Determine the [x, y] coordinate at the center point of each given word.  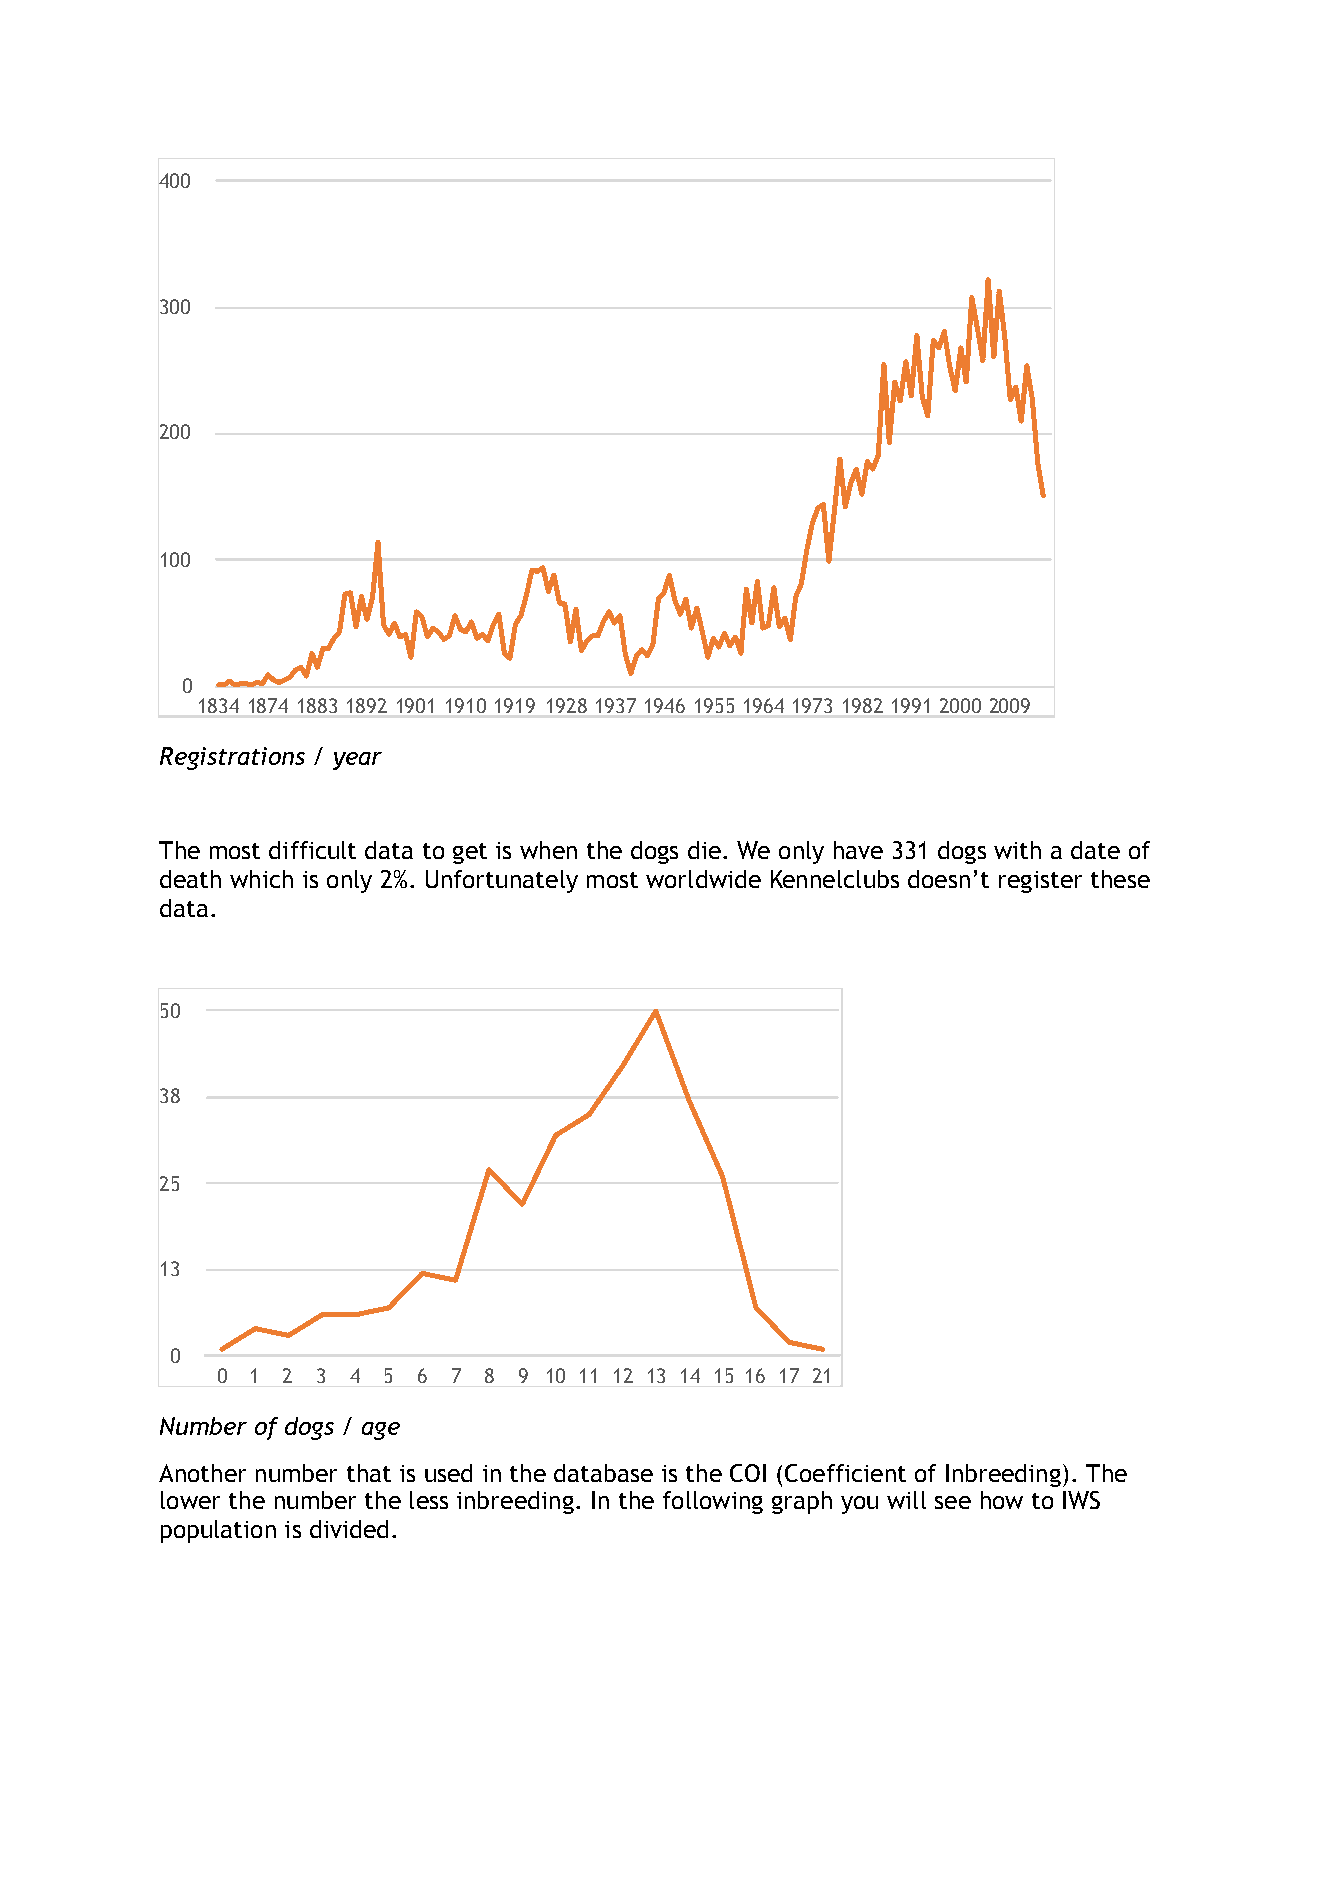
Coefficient [845, 1473]
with [1017, 850]
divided [349, 1529]
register [1040, 882]
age [381, 1431]
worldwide [703, 879]
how [1002, 1500]
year [357, 761]
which [261, 879]
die [704, 850]
